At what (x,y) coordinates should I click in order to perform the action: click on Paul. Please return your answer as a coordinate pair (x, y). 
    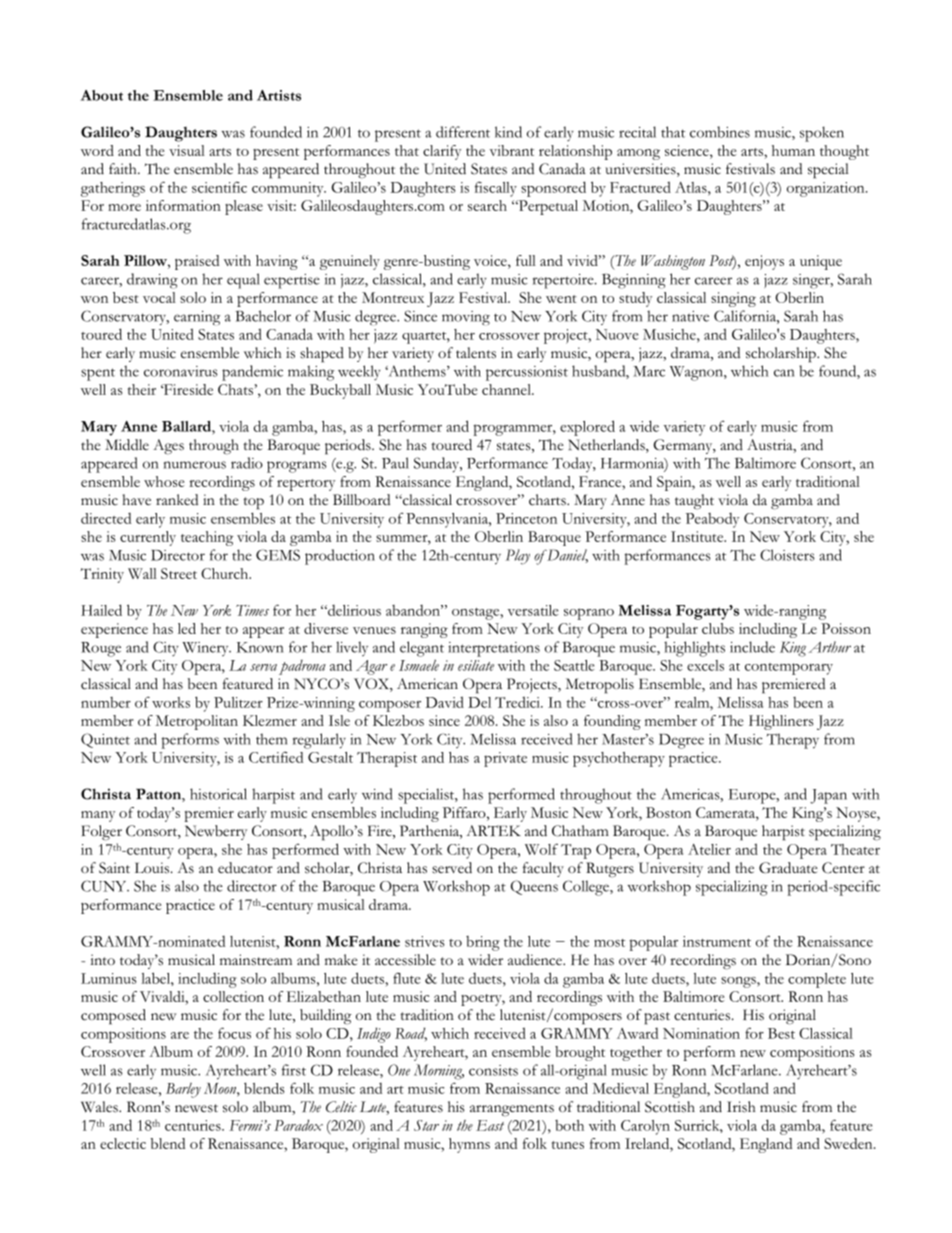
    Looking at the image, I should click on (395, 463).
